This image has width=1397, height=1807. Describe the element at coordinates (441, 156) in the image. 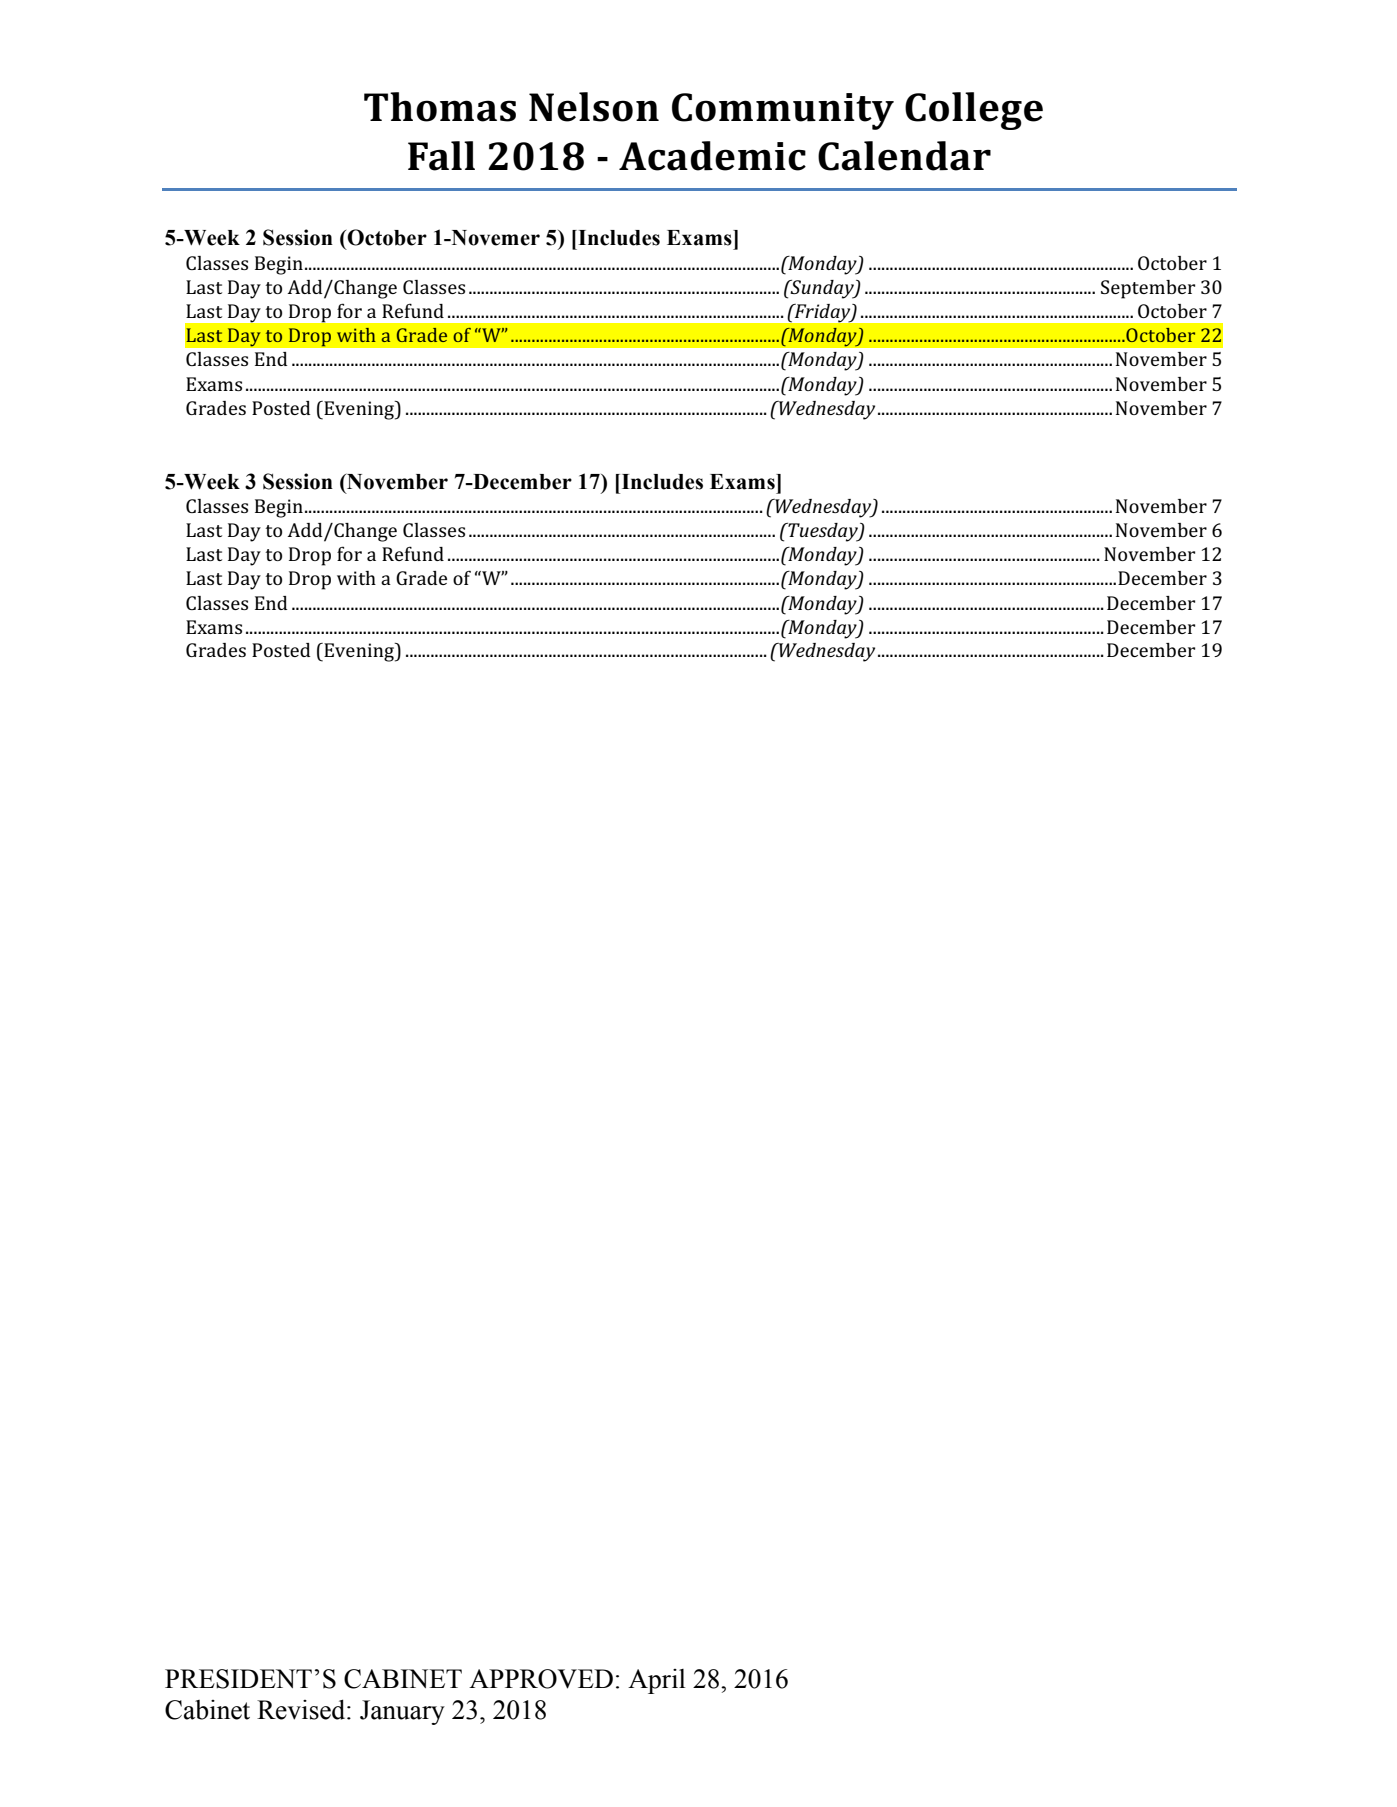

I see `Fall` at that location.
